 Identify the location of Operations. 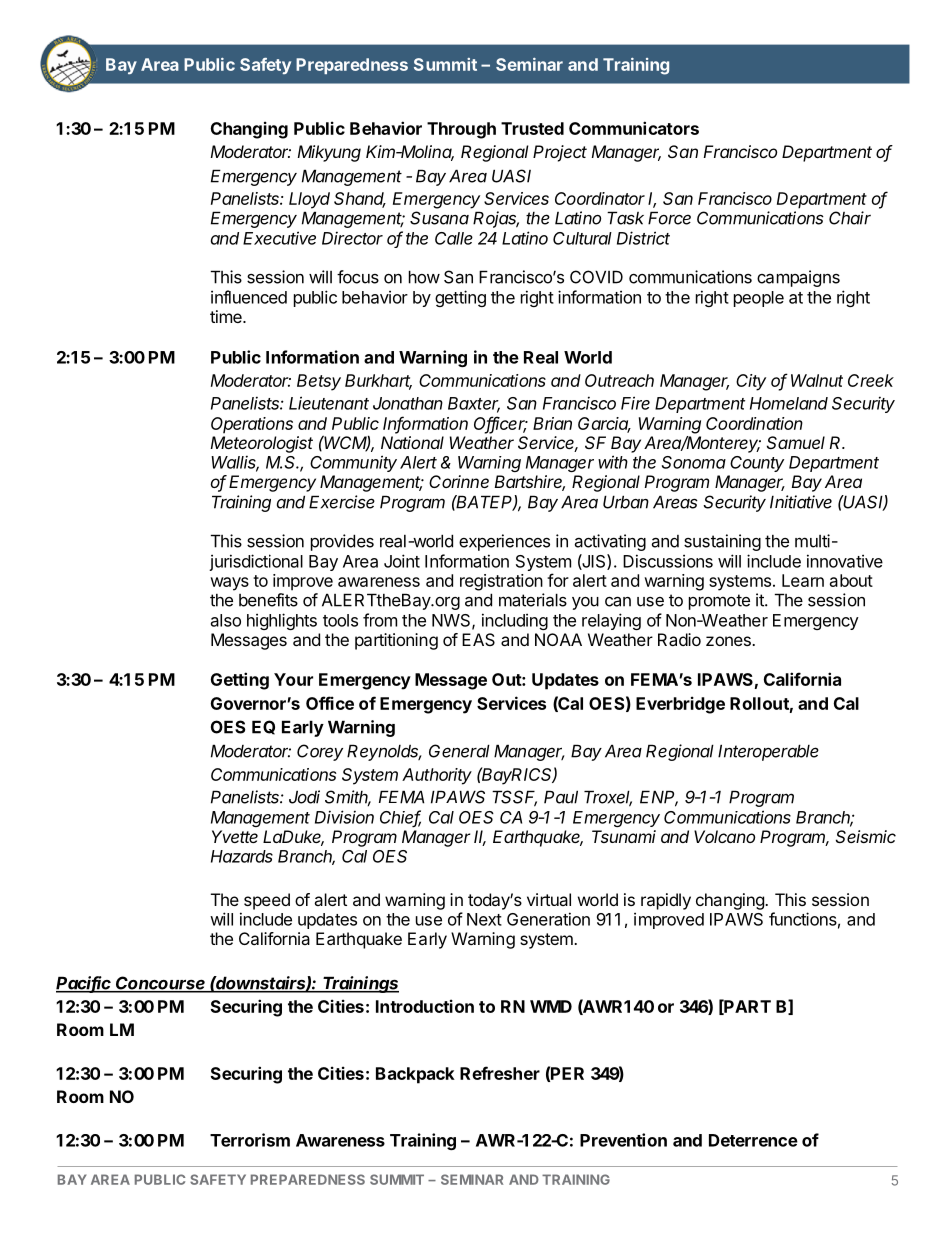
(252, 425).
